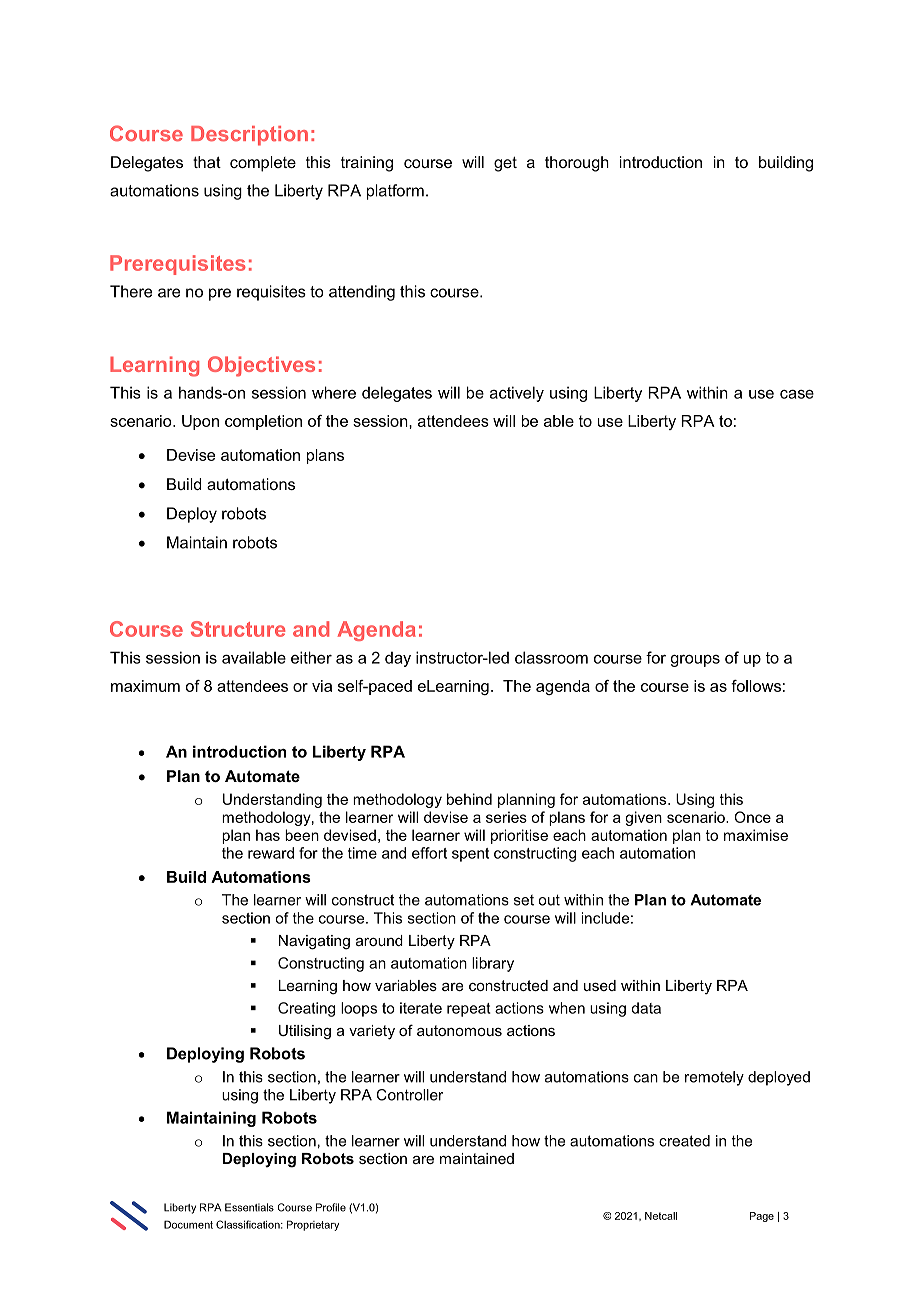  Describe the element at coordinates (200, 422) in the screenshot. I see `Upon` at that location.
